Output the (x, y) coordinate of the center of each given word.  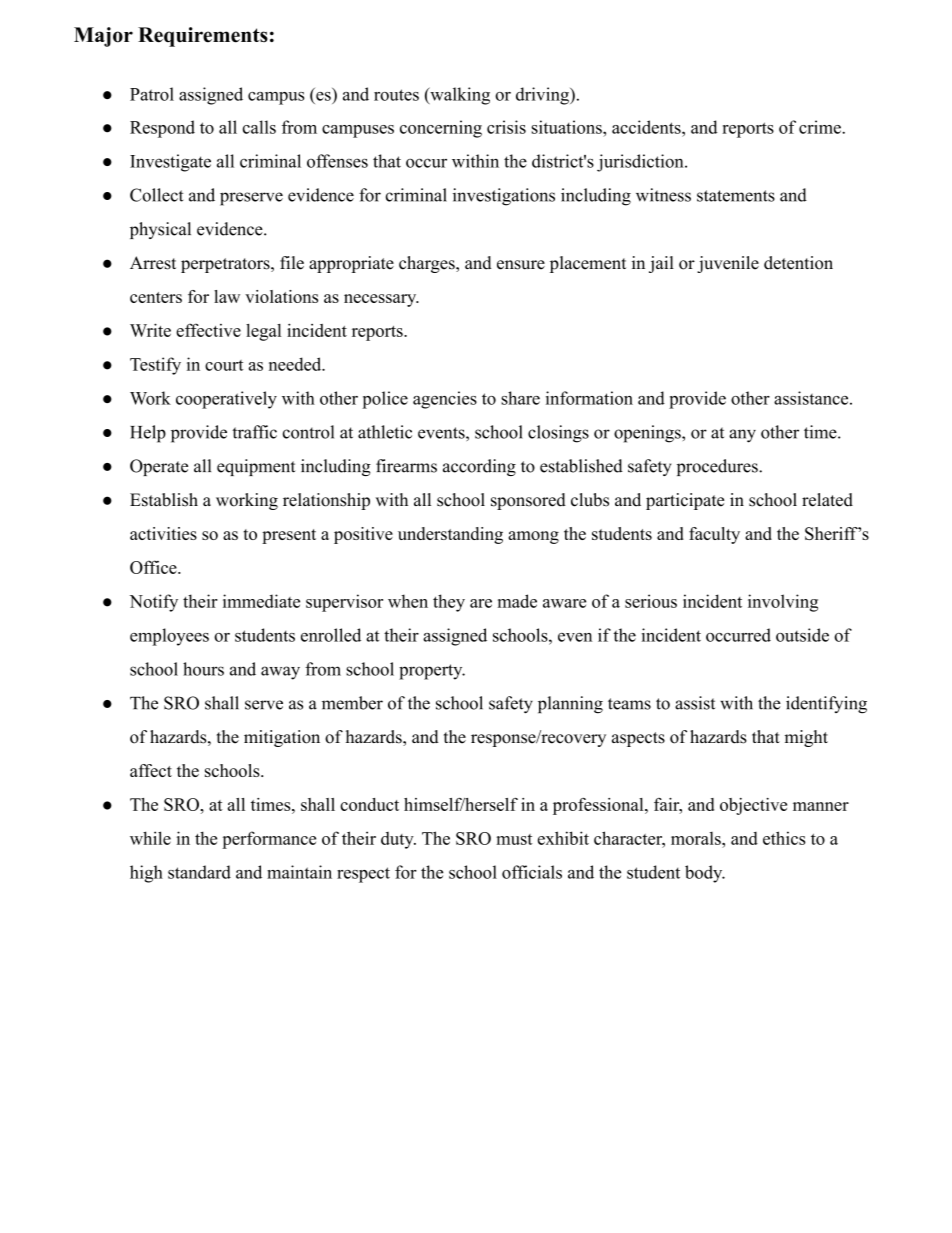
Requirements (203, 37)
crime (821, 127)
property (432, 672)
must (514, 839)
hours (203, 669)
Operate (159, 467)
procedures (718, 467)
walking (459, 96)
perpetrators (226, 265)
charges (428, 264)
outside (802, 635)
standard (199, 872)
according (479, 467)
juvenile (728, 264)
